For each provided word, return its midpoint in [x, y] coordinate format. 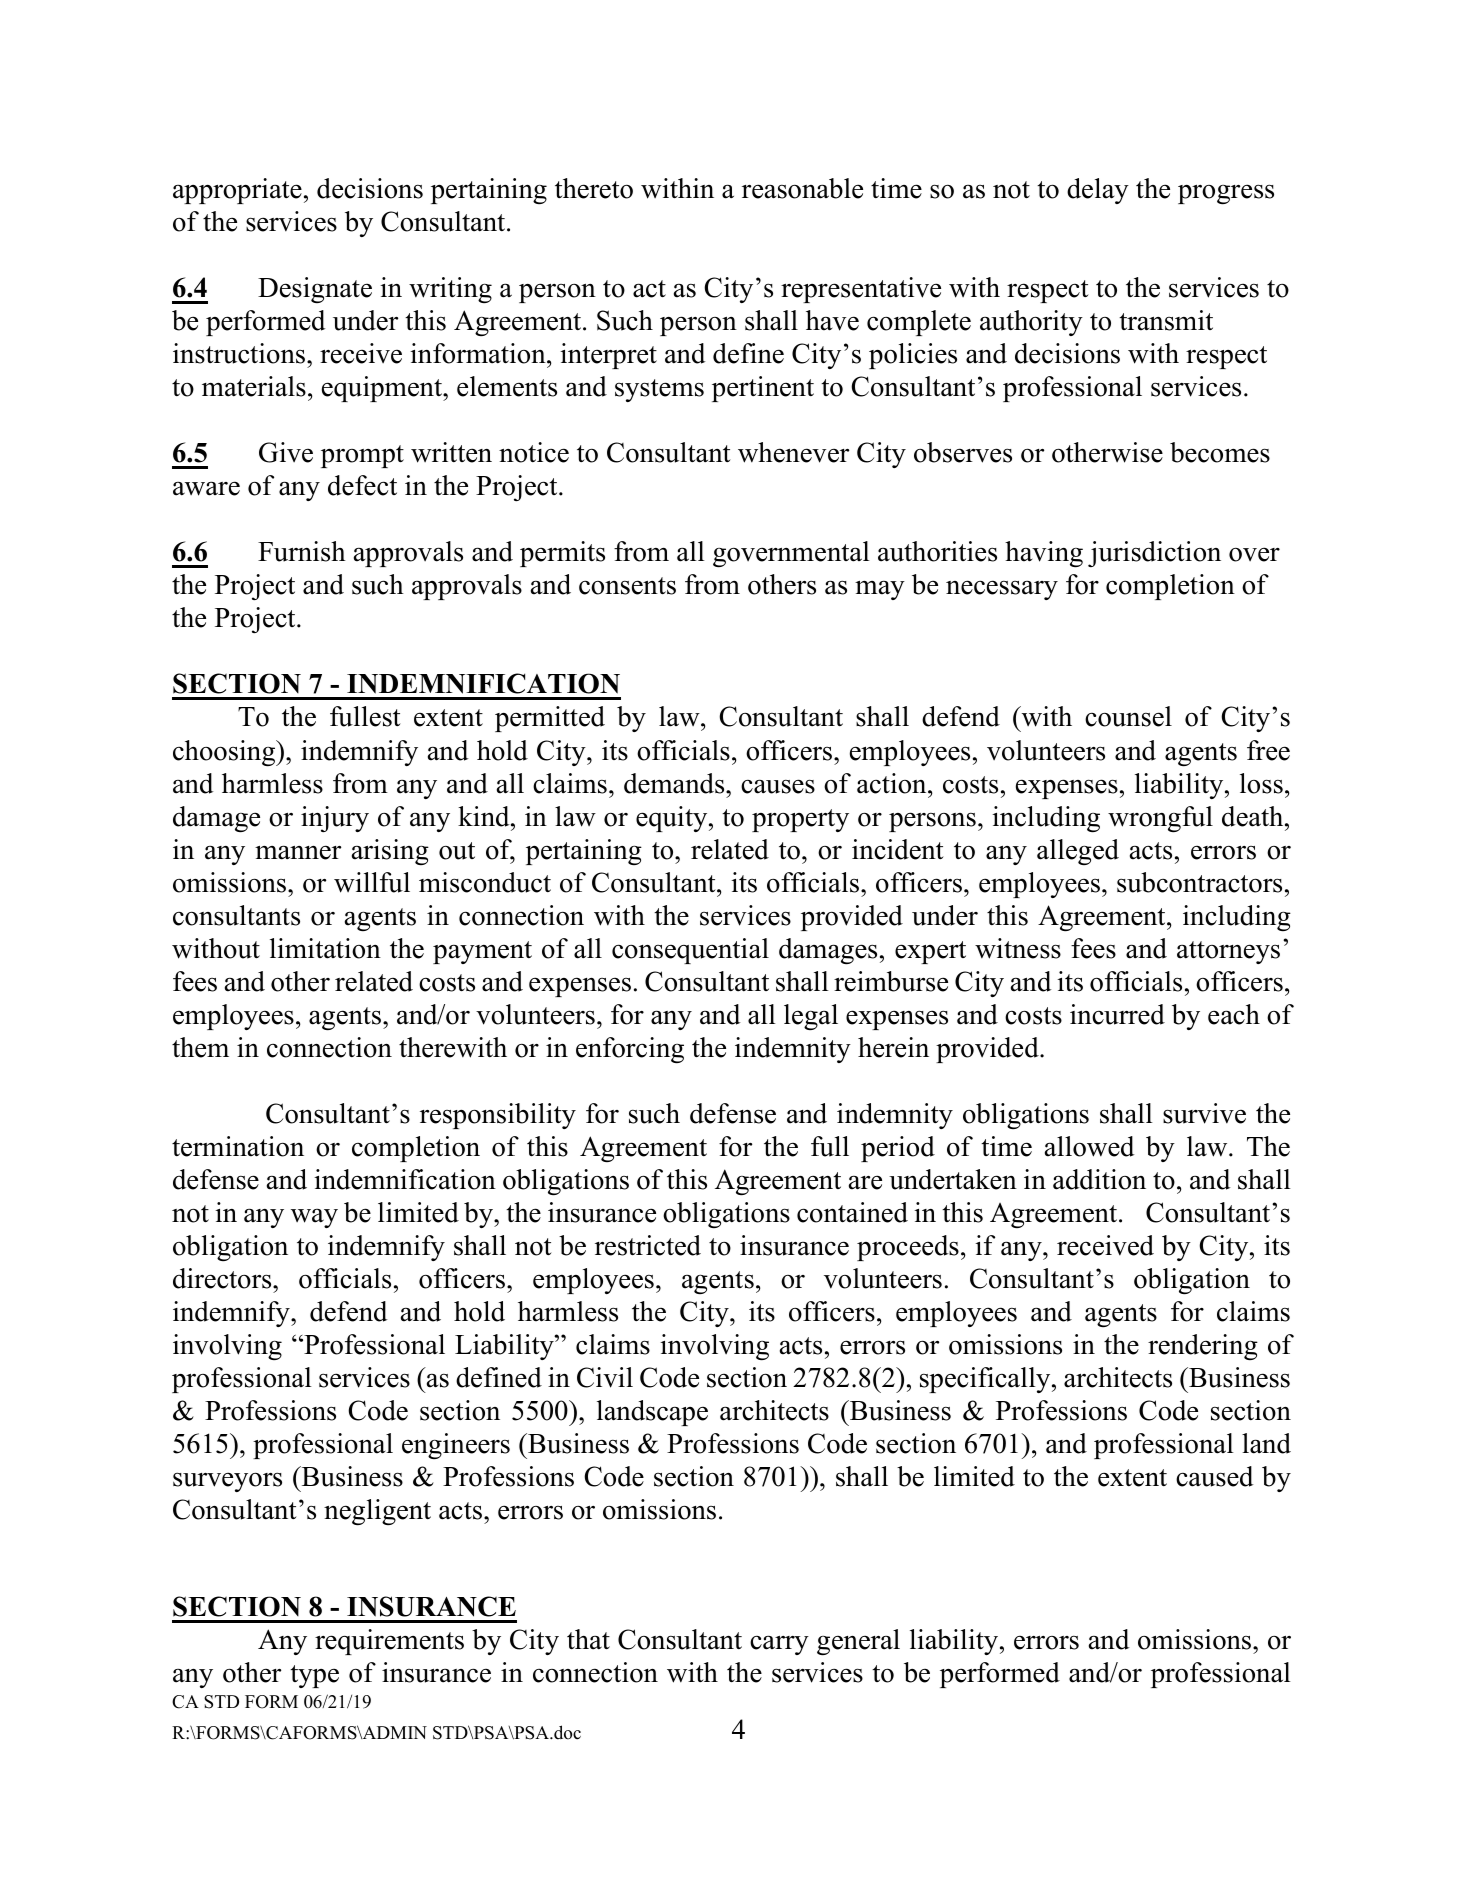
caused [1215, 1476]
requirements [389, 1642]
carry [779, 1645]
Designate [315, 290]
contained [852, 1212]
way [314, 1218]
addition [1099, 1179]
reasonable [802, 188]
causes [778, 786]
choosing [225, 753]
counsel [1128, 716]
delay [1098, 191]
